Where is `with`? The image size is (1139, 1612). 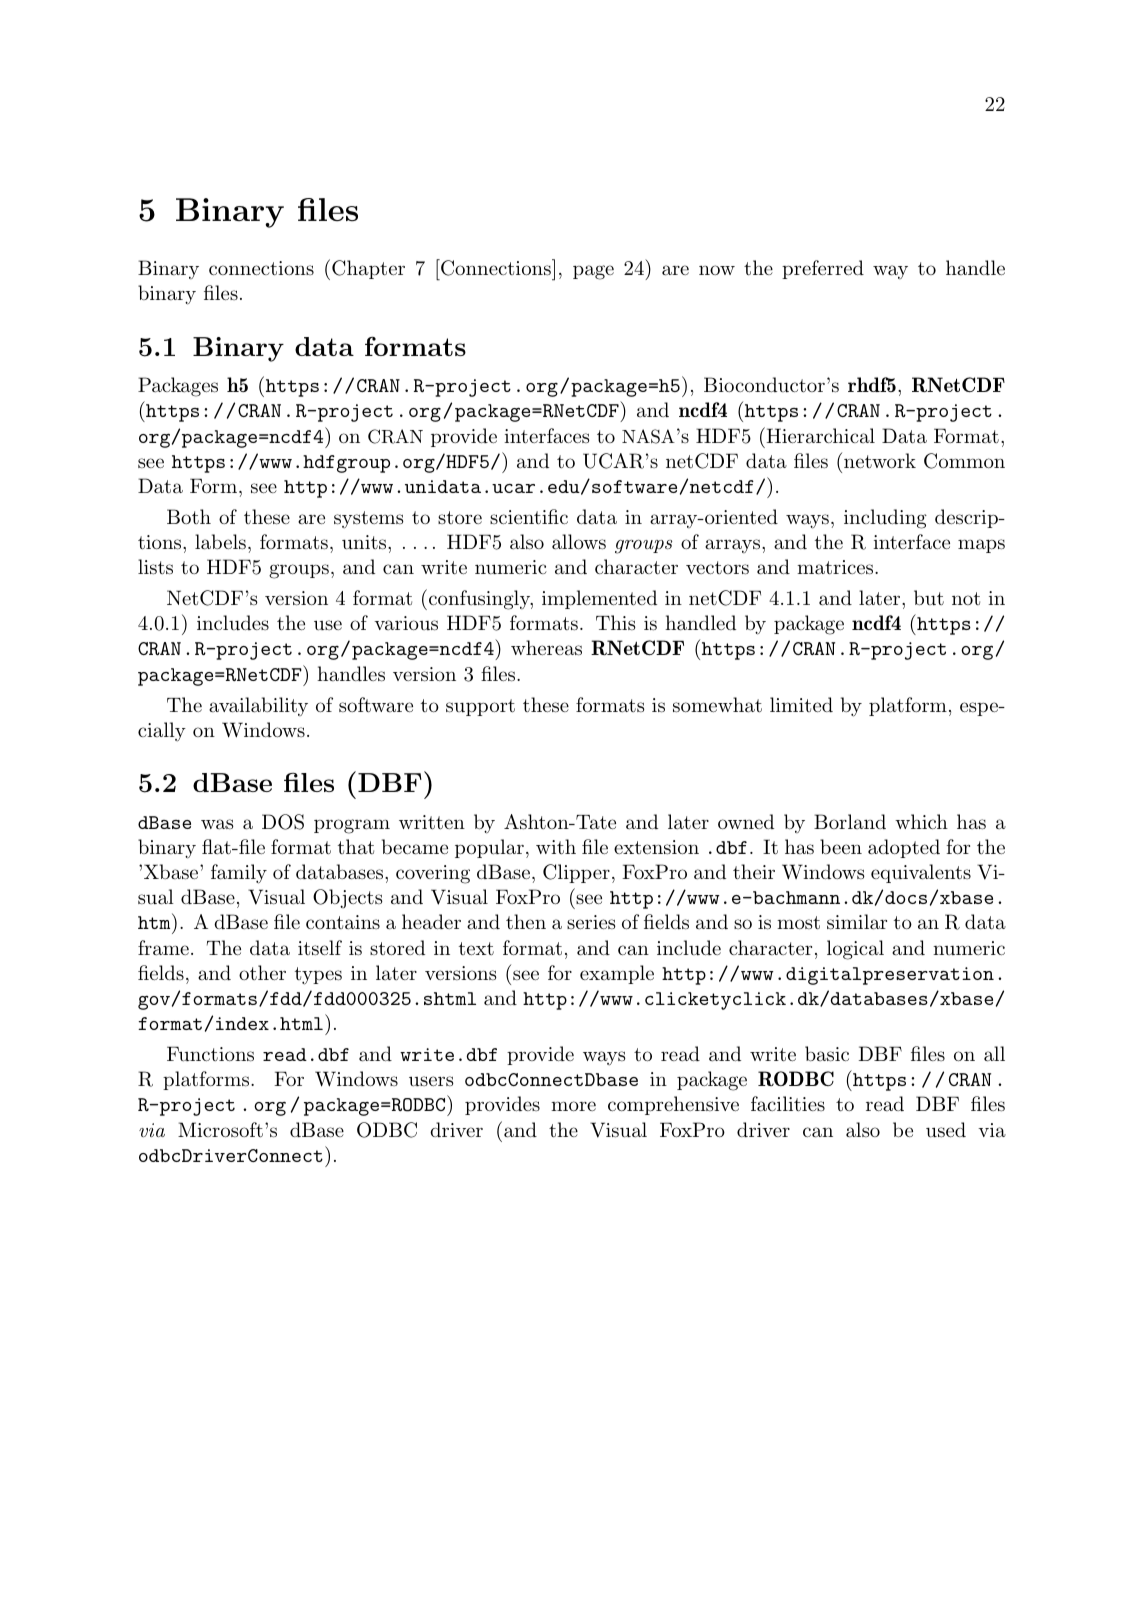
with is located at coordinates (556, 847).
